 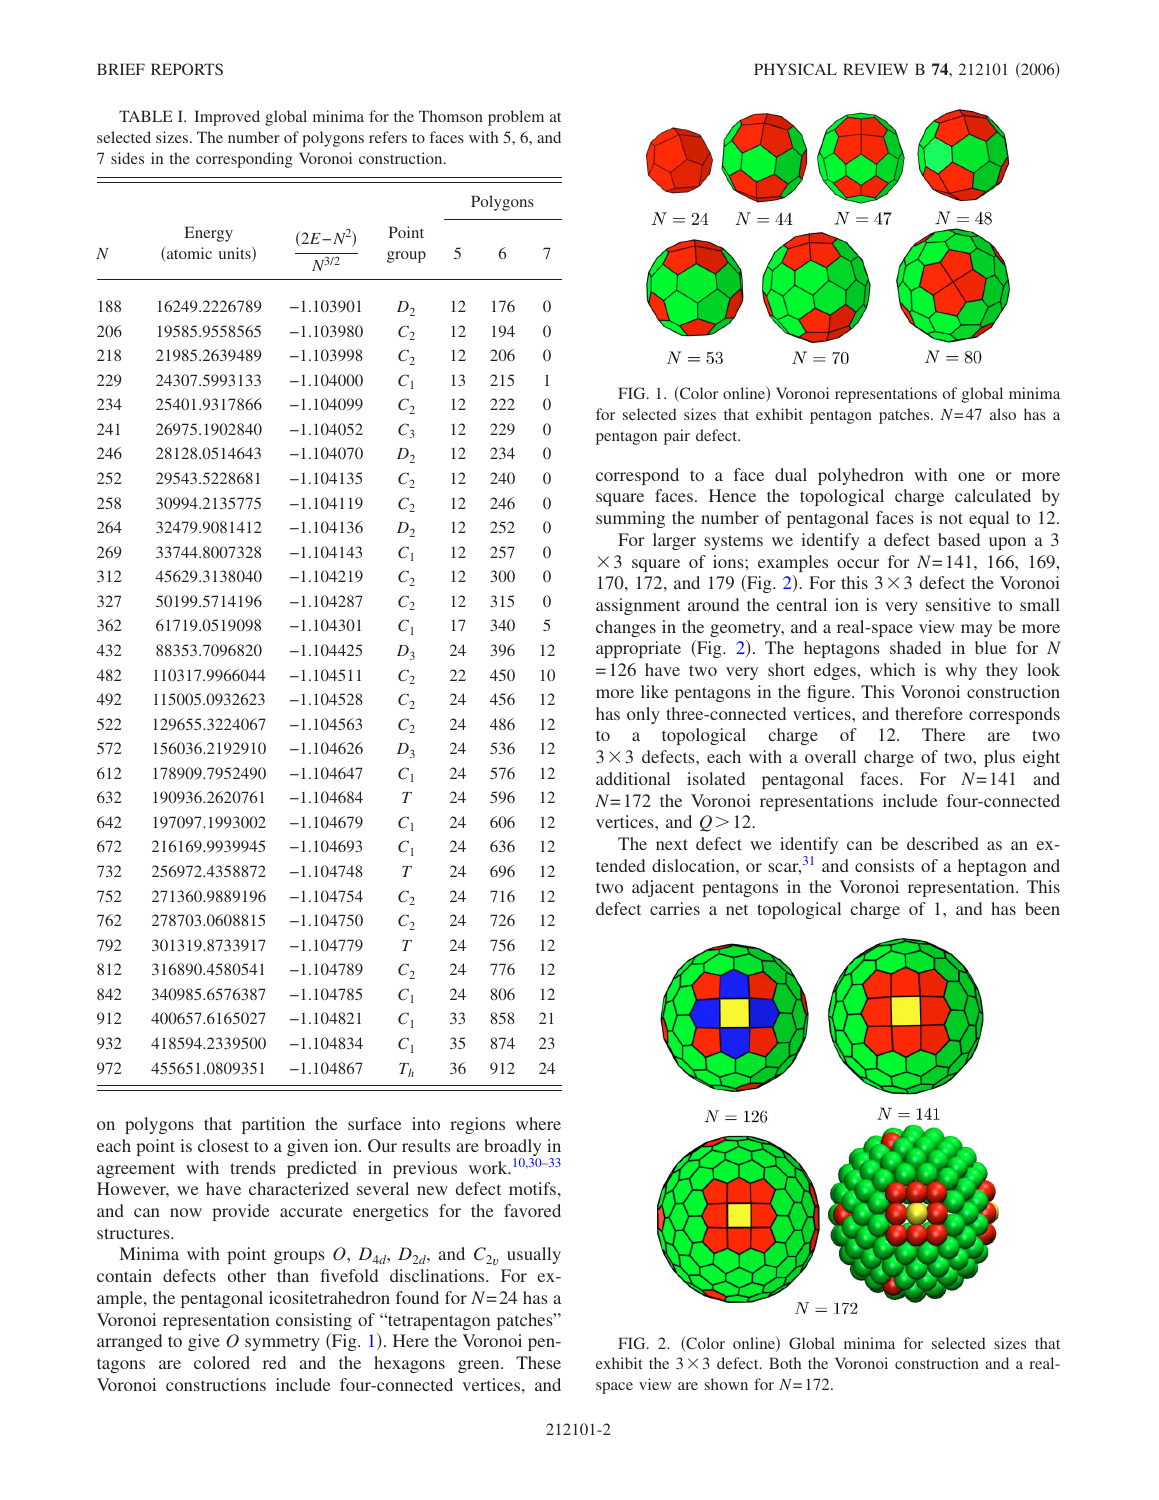 What do you see at coordinates (677, 437) in the screenshot?
I see `pair` at bounding box center [677, 437].
